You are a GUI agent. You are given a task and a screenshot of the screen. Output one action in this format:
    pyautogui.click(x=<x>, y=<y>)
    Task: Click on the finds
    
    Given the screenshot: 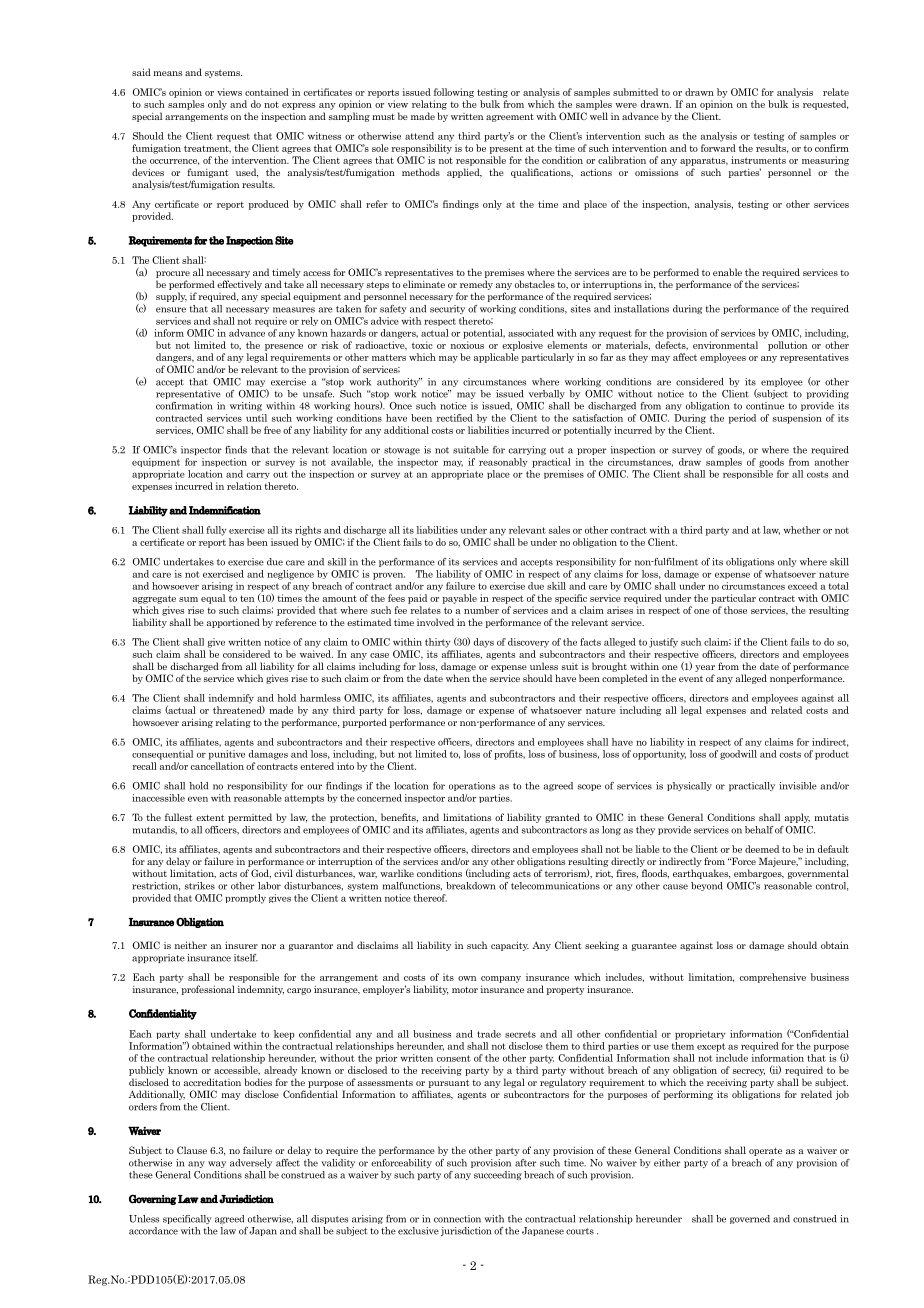 What is the action you would take?
    pyautogui.click(x=236, y=450)
